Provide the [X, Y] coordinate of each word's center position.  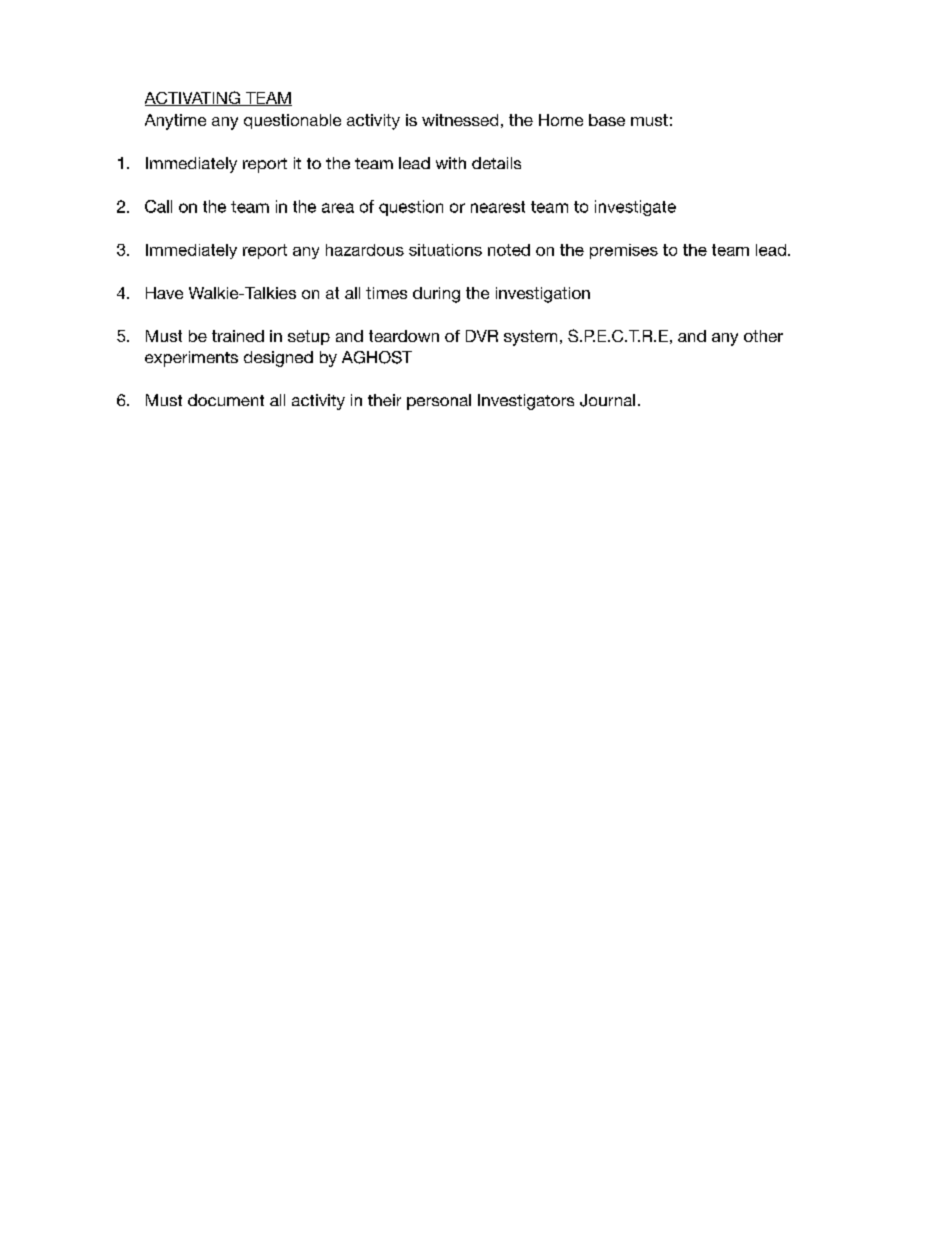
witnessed [460, 120]
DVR [482, 336]
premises [624, 251]
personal [439, 402]
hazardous [365, 250]
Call [158, 206]
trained [238, 336]
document [226, 400]
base [607, 120]
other [763, 336]
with [451, 163]
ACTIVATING [193, 98]
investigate [635, 208]
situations [445, 250]
